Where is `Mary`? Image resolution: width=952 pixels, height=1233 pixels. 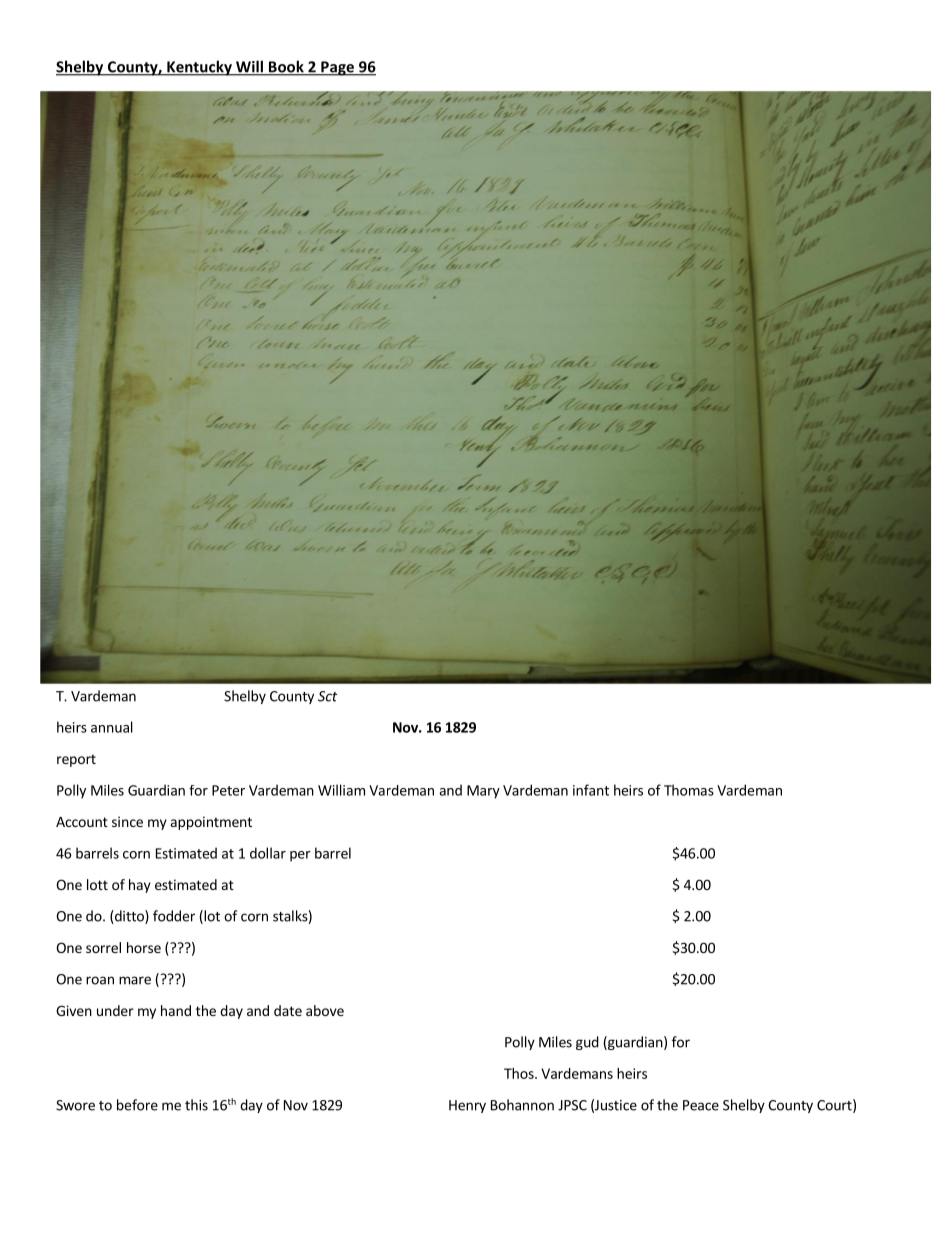 Mary is located at coordinates (483, 792).
